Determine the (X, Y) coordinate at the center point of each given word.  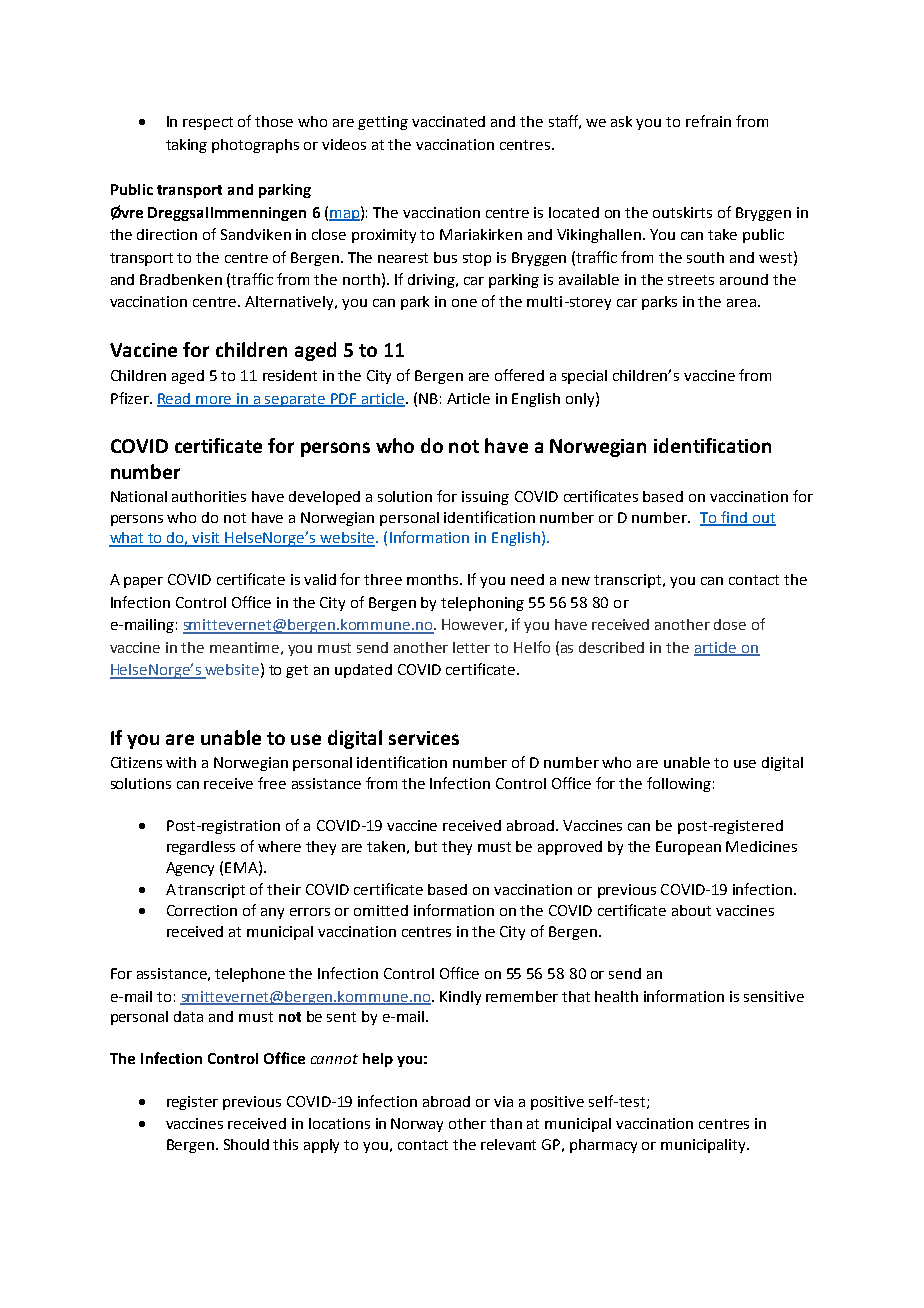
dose (730, 624)
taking (186, 146)
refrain (708, 121)
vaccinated (448, 121)
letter (471, 647)
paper (143, 582)
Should (246, 1144)
